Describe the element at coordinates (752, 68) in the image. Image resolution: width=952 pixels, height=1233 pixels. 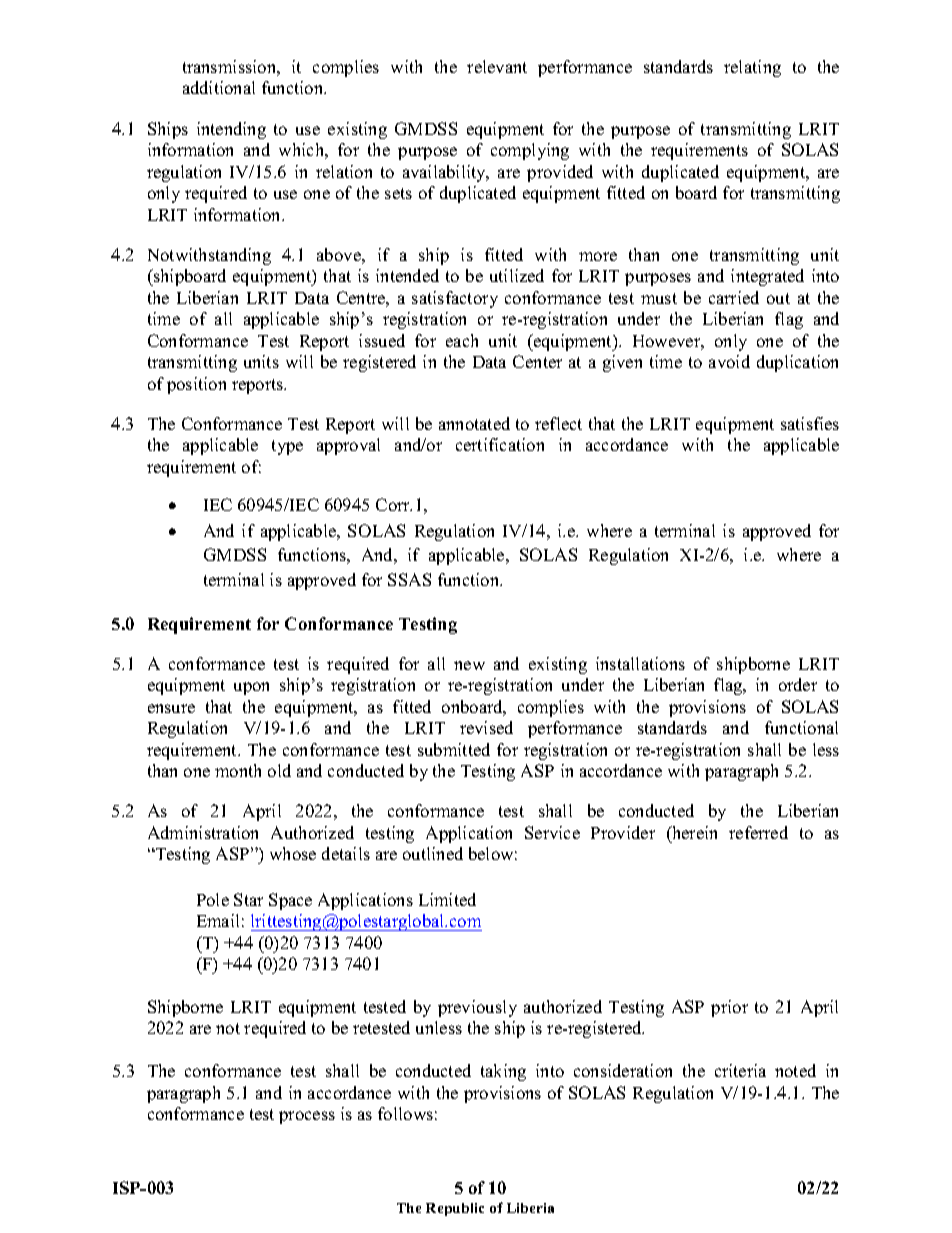
I see `relating` at that location.
